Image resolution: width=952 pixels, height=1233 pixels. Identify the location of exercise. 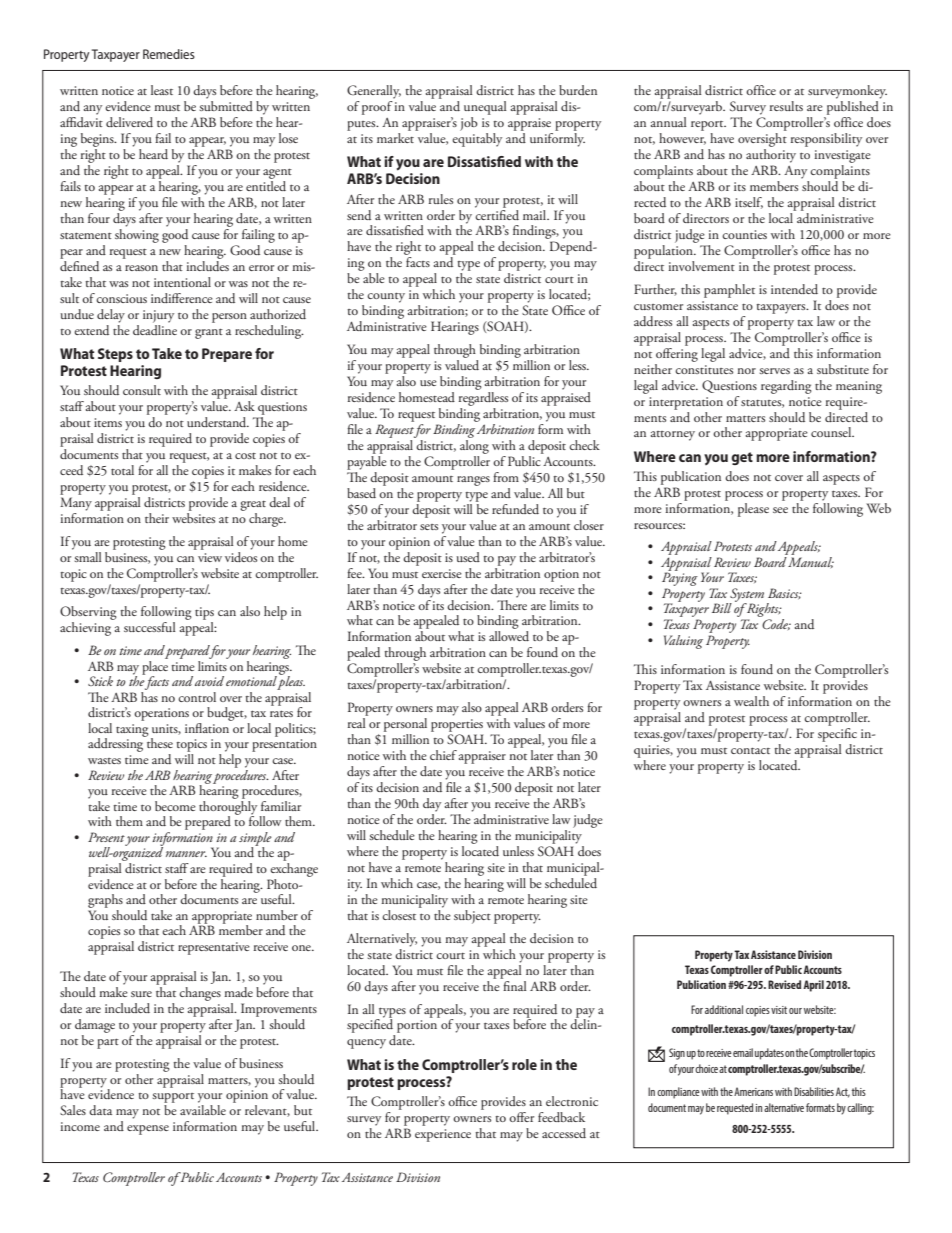
(442, 573).
